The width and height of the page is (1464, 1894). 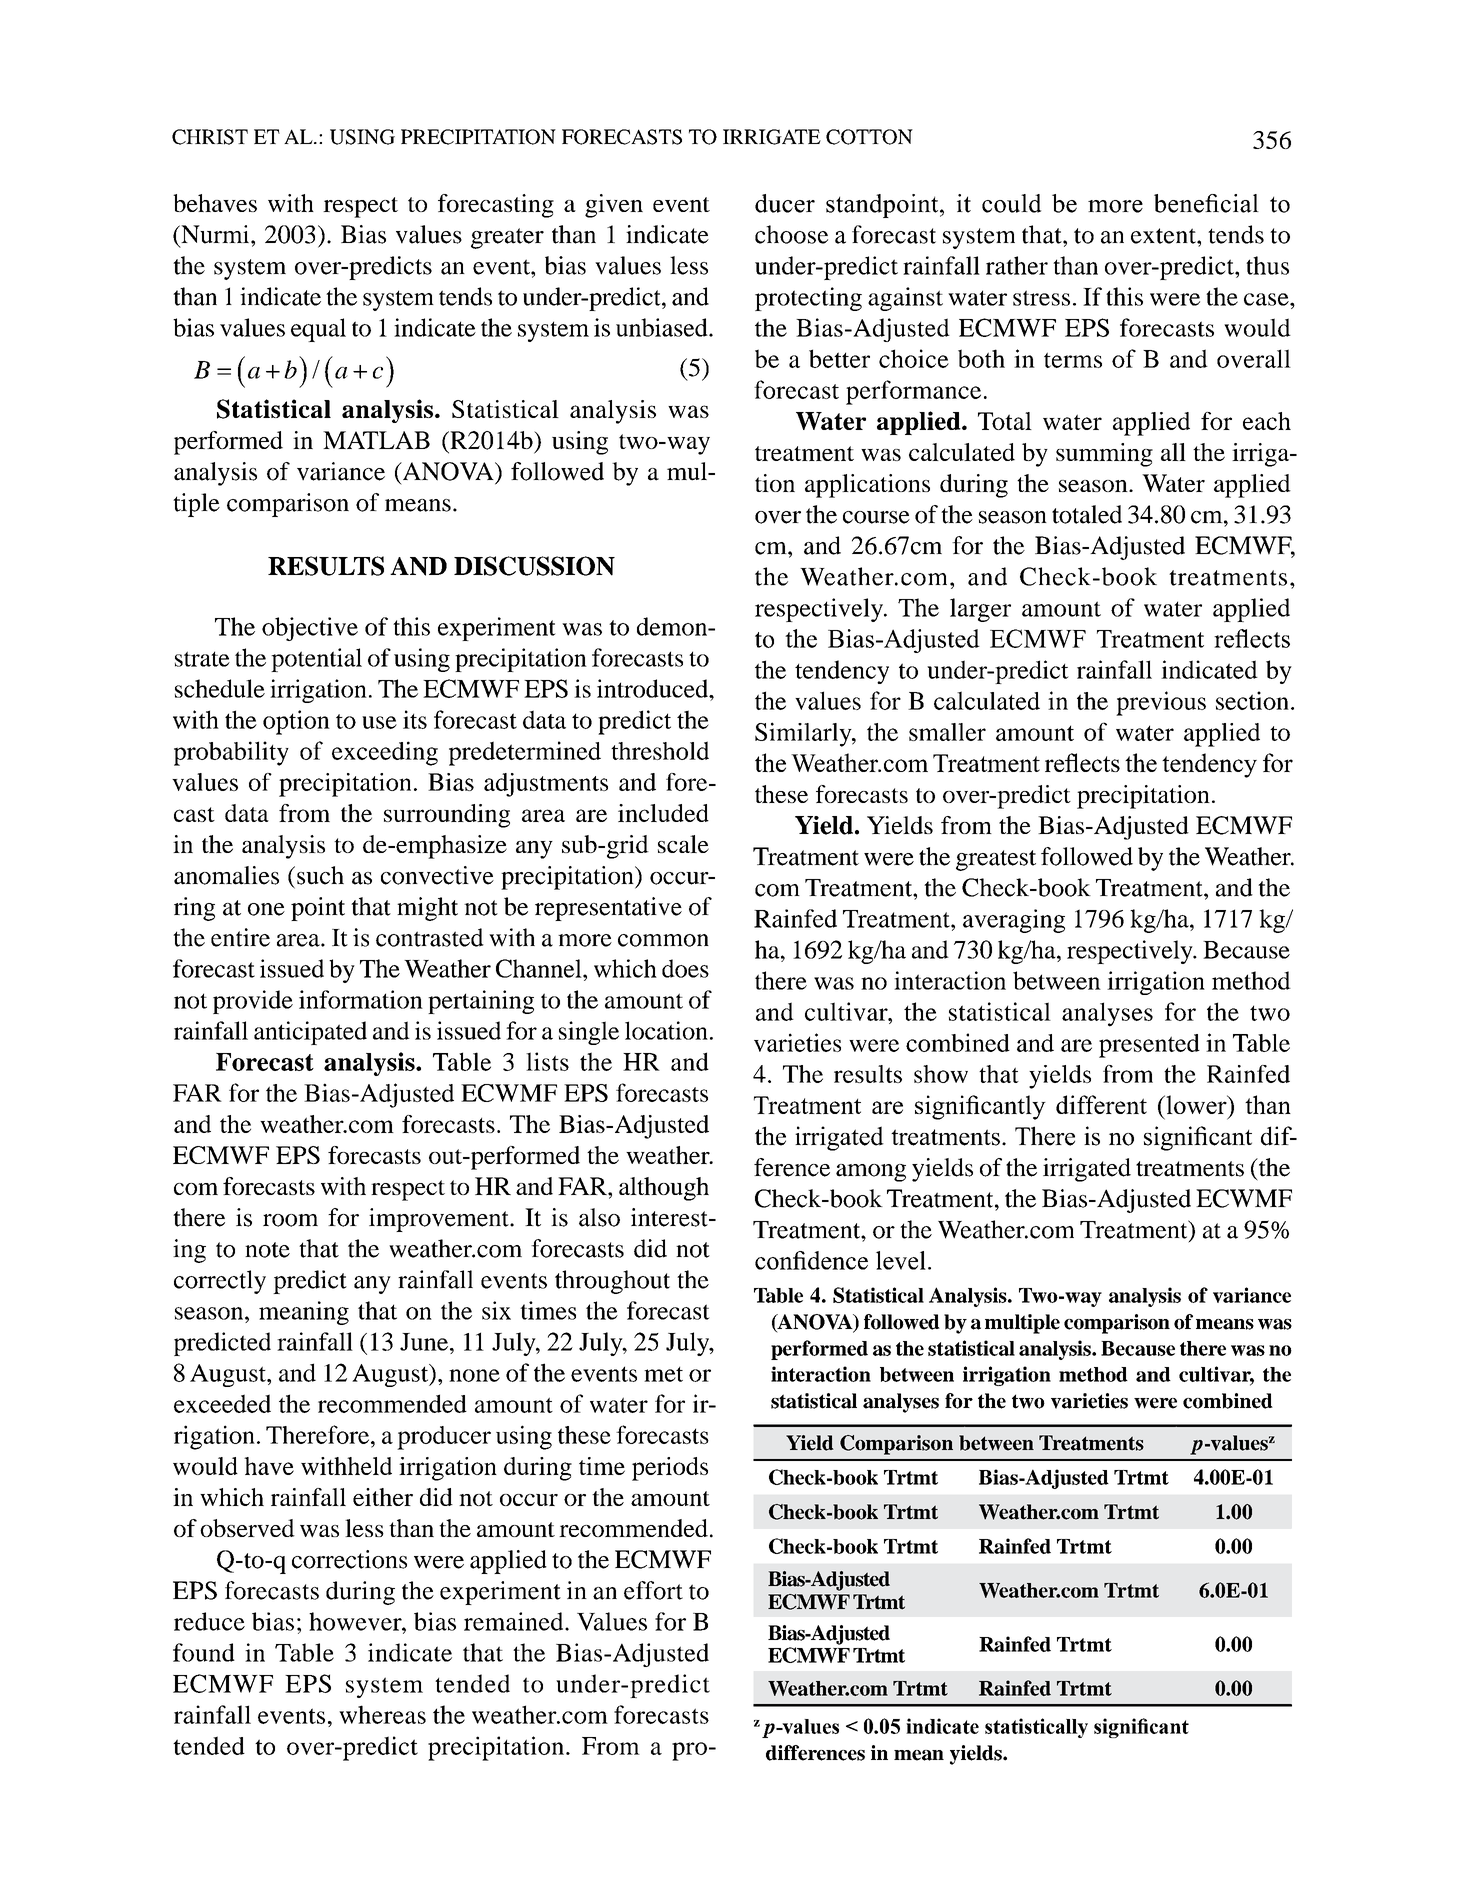 What do you see at coordinates (1104, 455) in the page?
I see `summing` at bounding box center [1104, 455].
